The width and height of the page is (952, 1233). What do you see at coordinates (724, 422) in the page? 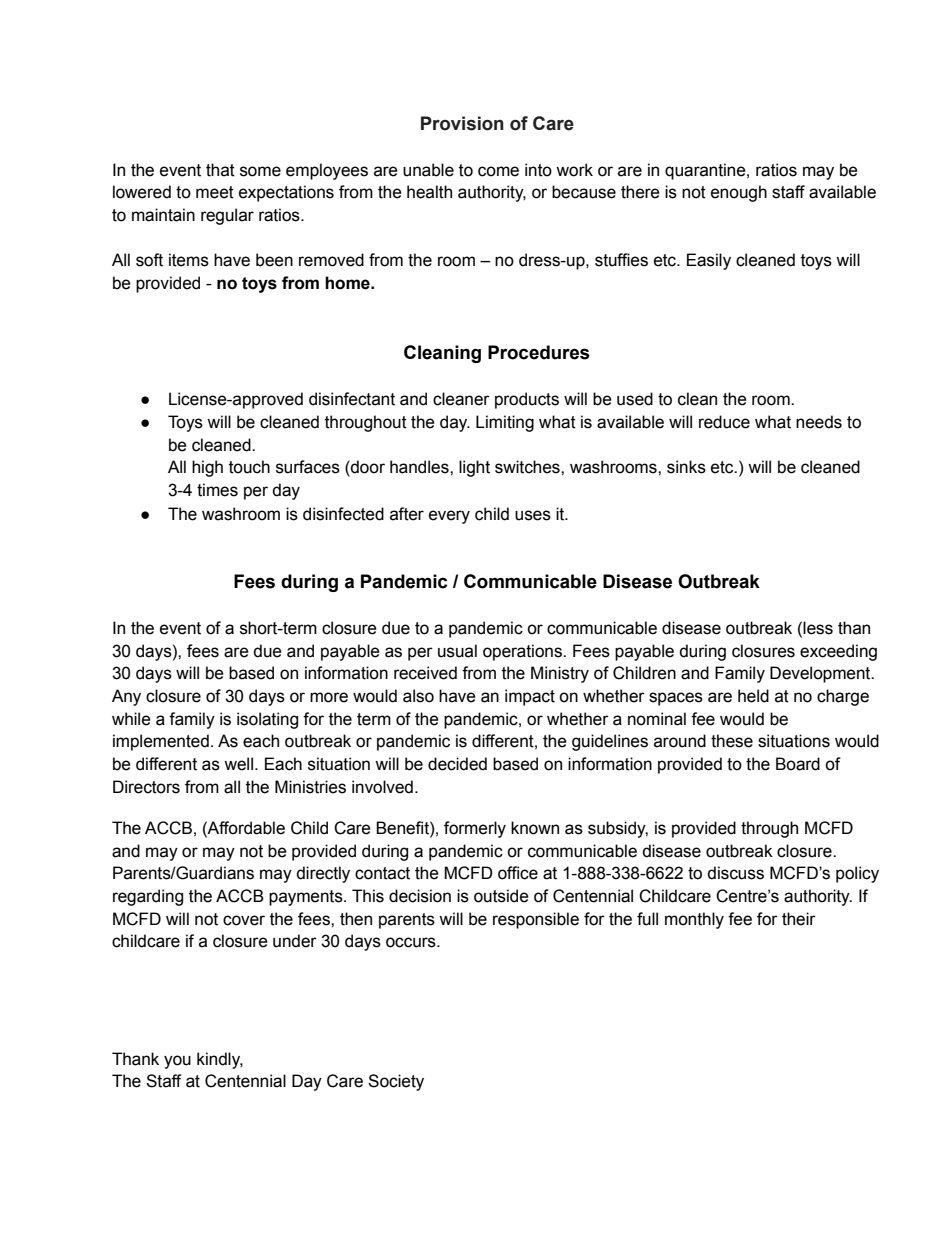
I see `reduce` at bounding box center [724, 422].
